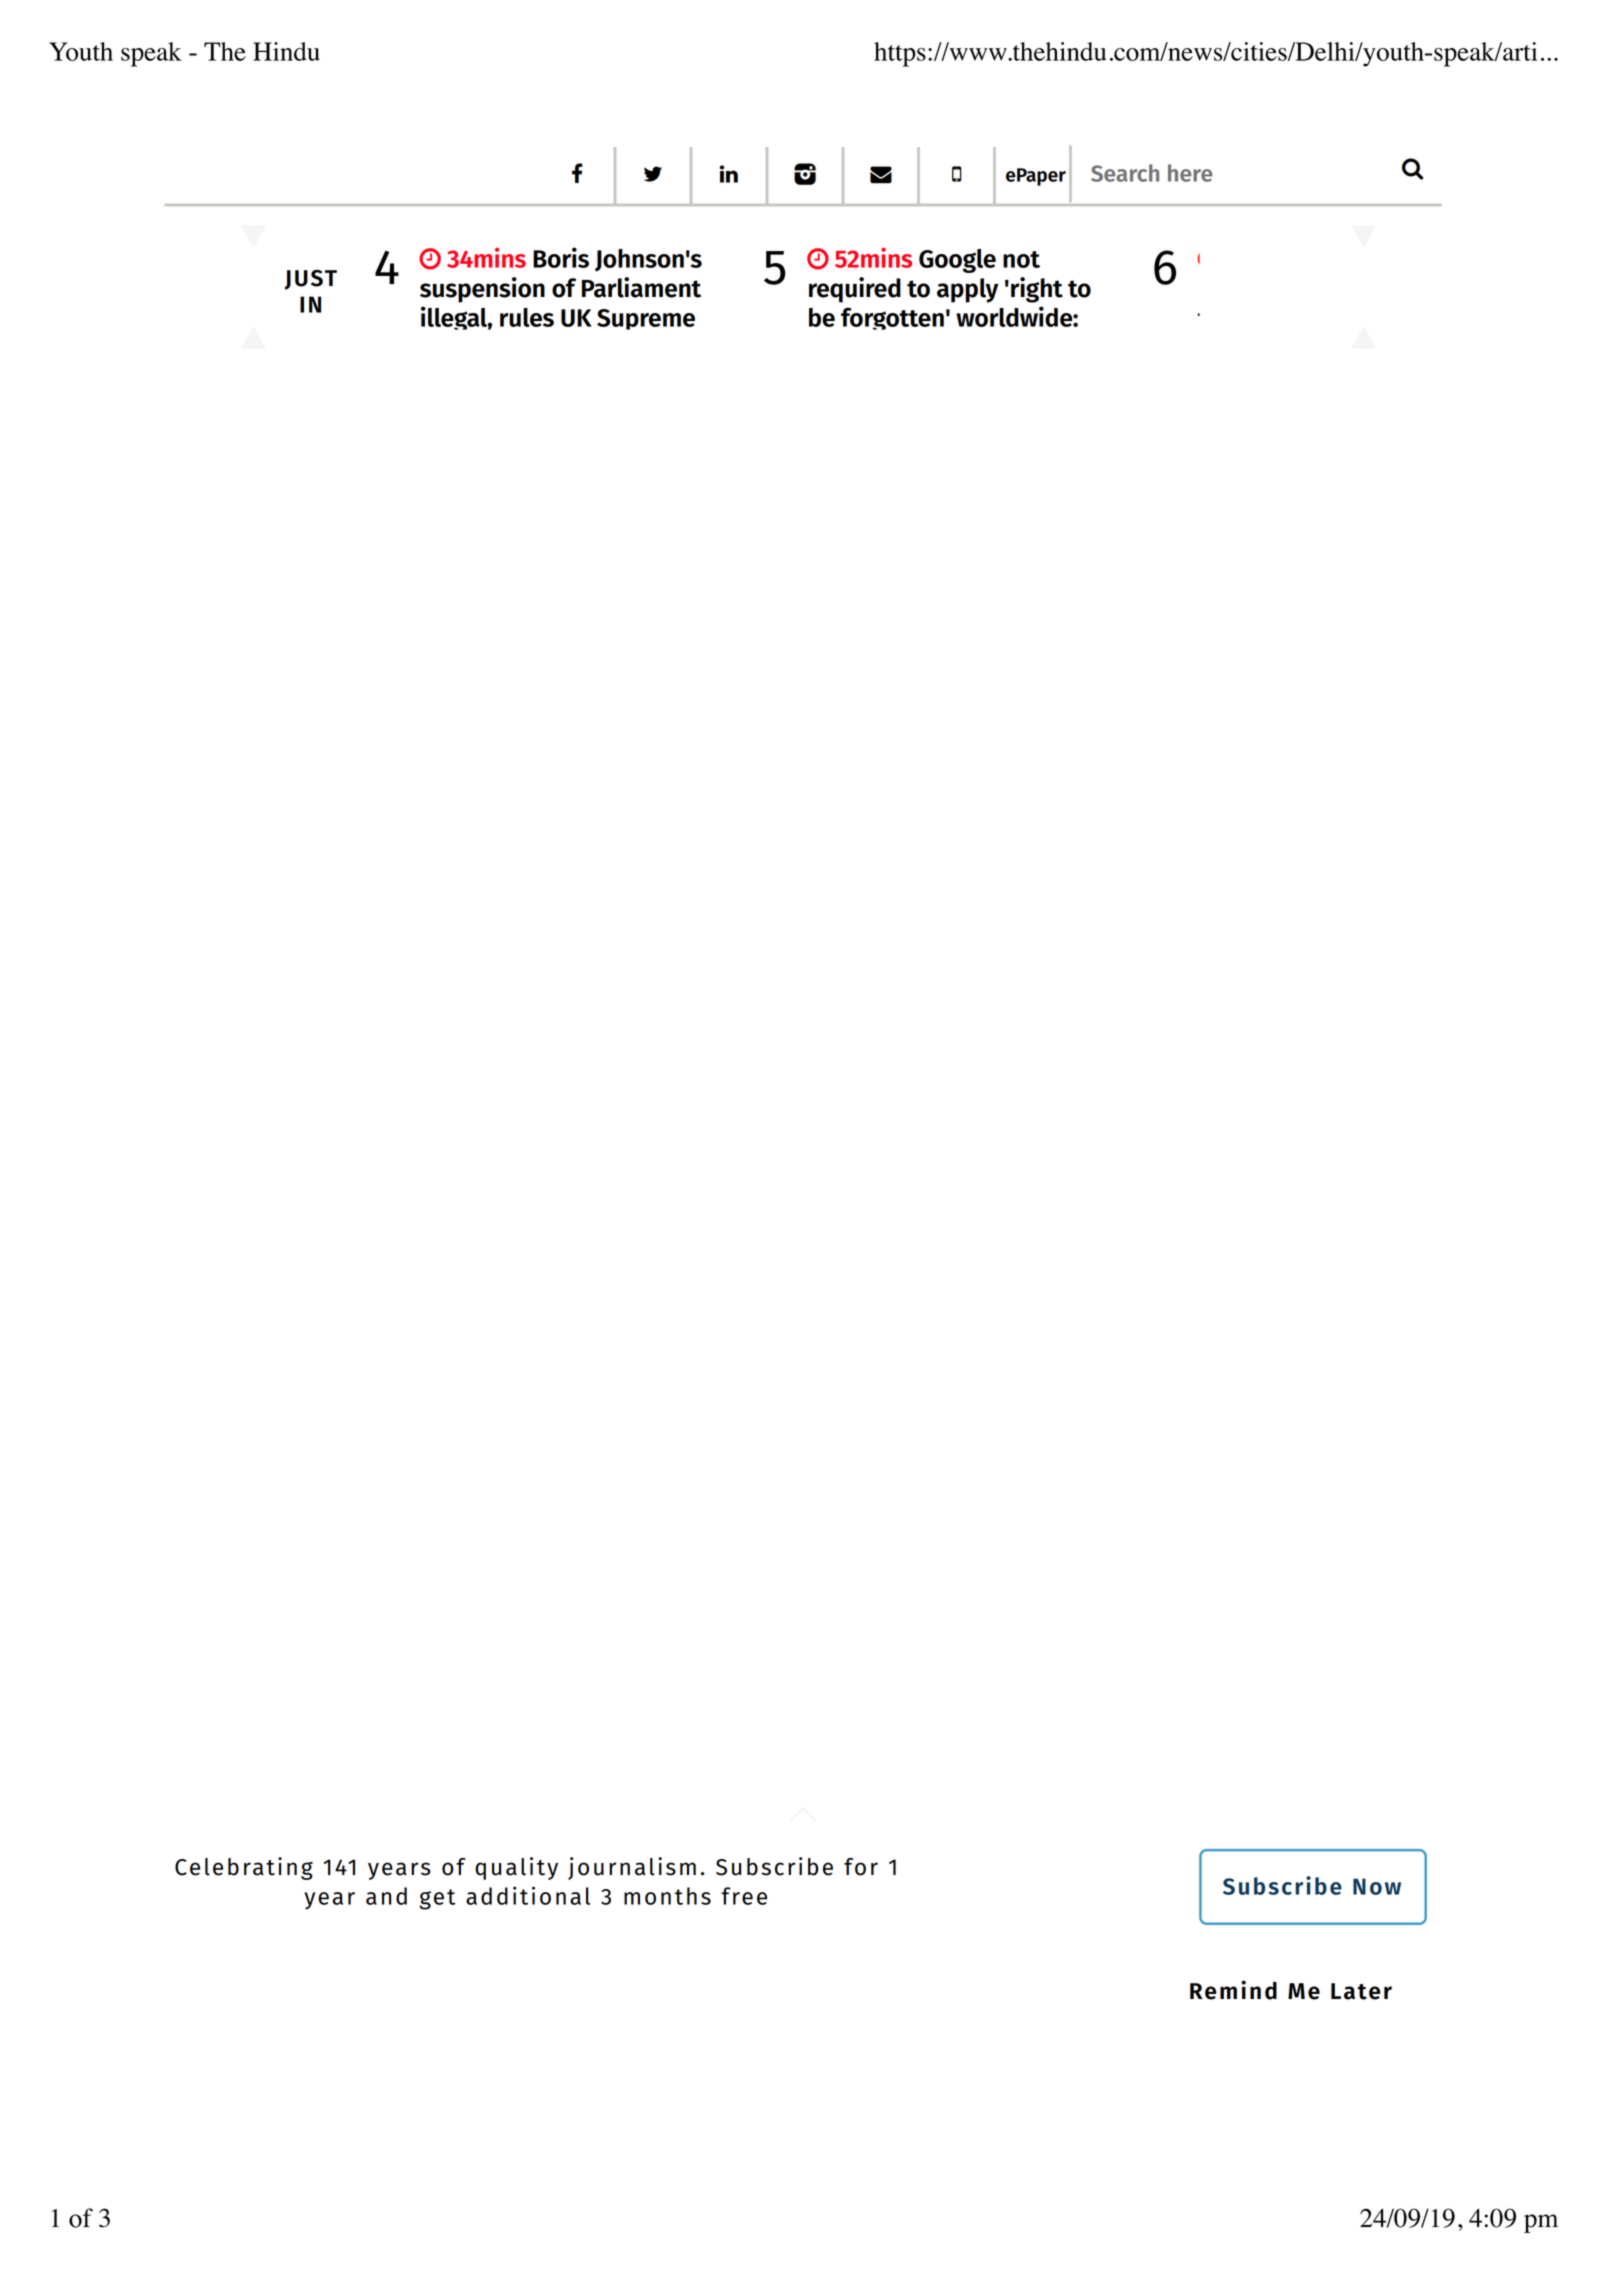 This image has height=2274, width=1607. I want to click on Now, so click(1377, 1886).
